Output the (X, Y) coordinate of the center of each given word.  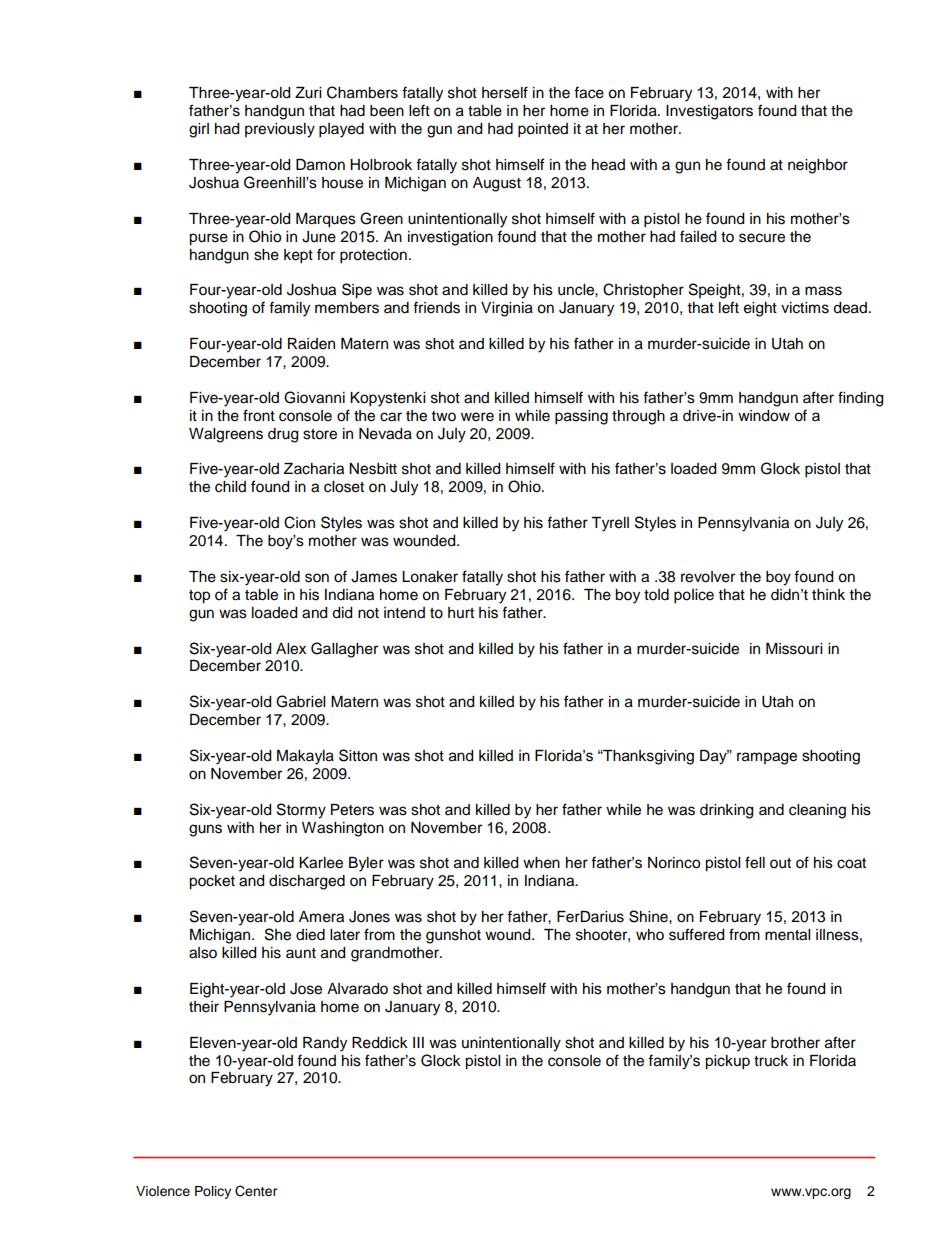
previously (280, 130)
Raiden (311, 344)
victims (805, 308)
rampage (767, 758)
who (650, 935)
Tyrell (610, 524)
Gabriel (300, 701)
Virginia (507, 309)
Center (256, 1191)
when (541, 863)
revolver (708, 577)
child (230, 487)
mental (787, 935)
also (203, 953)
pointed (543, 130)
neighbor (818, 166)
